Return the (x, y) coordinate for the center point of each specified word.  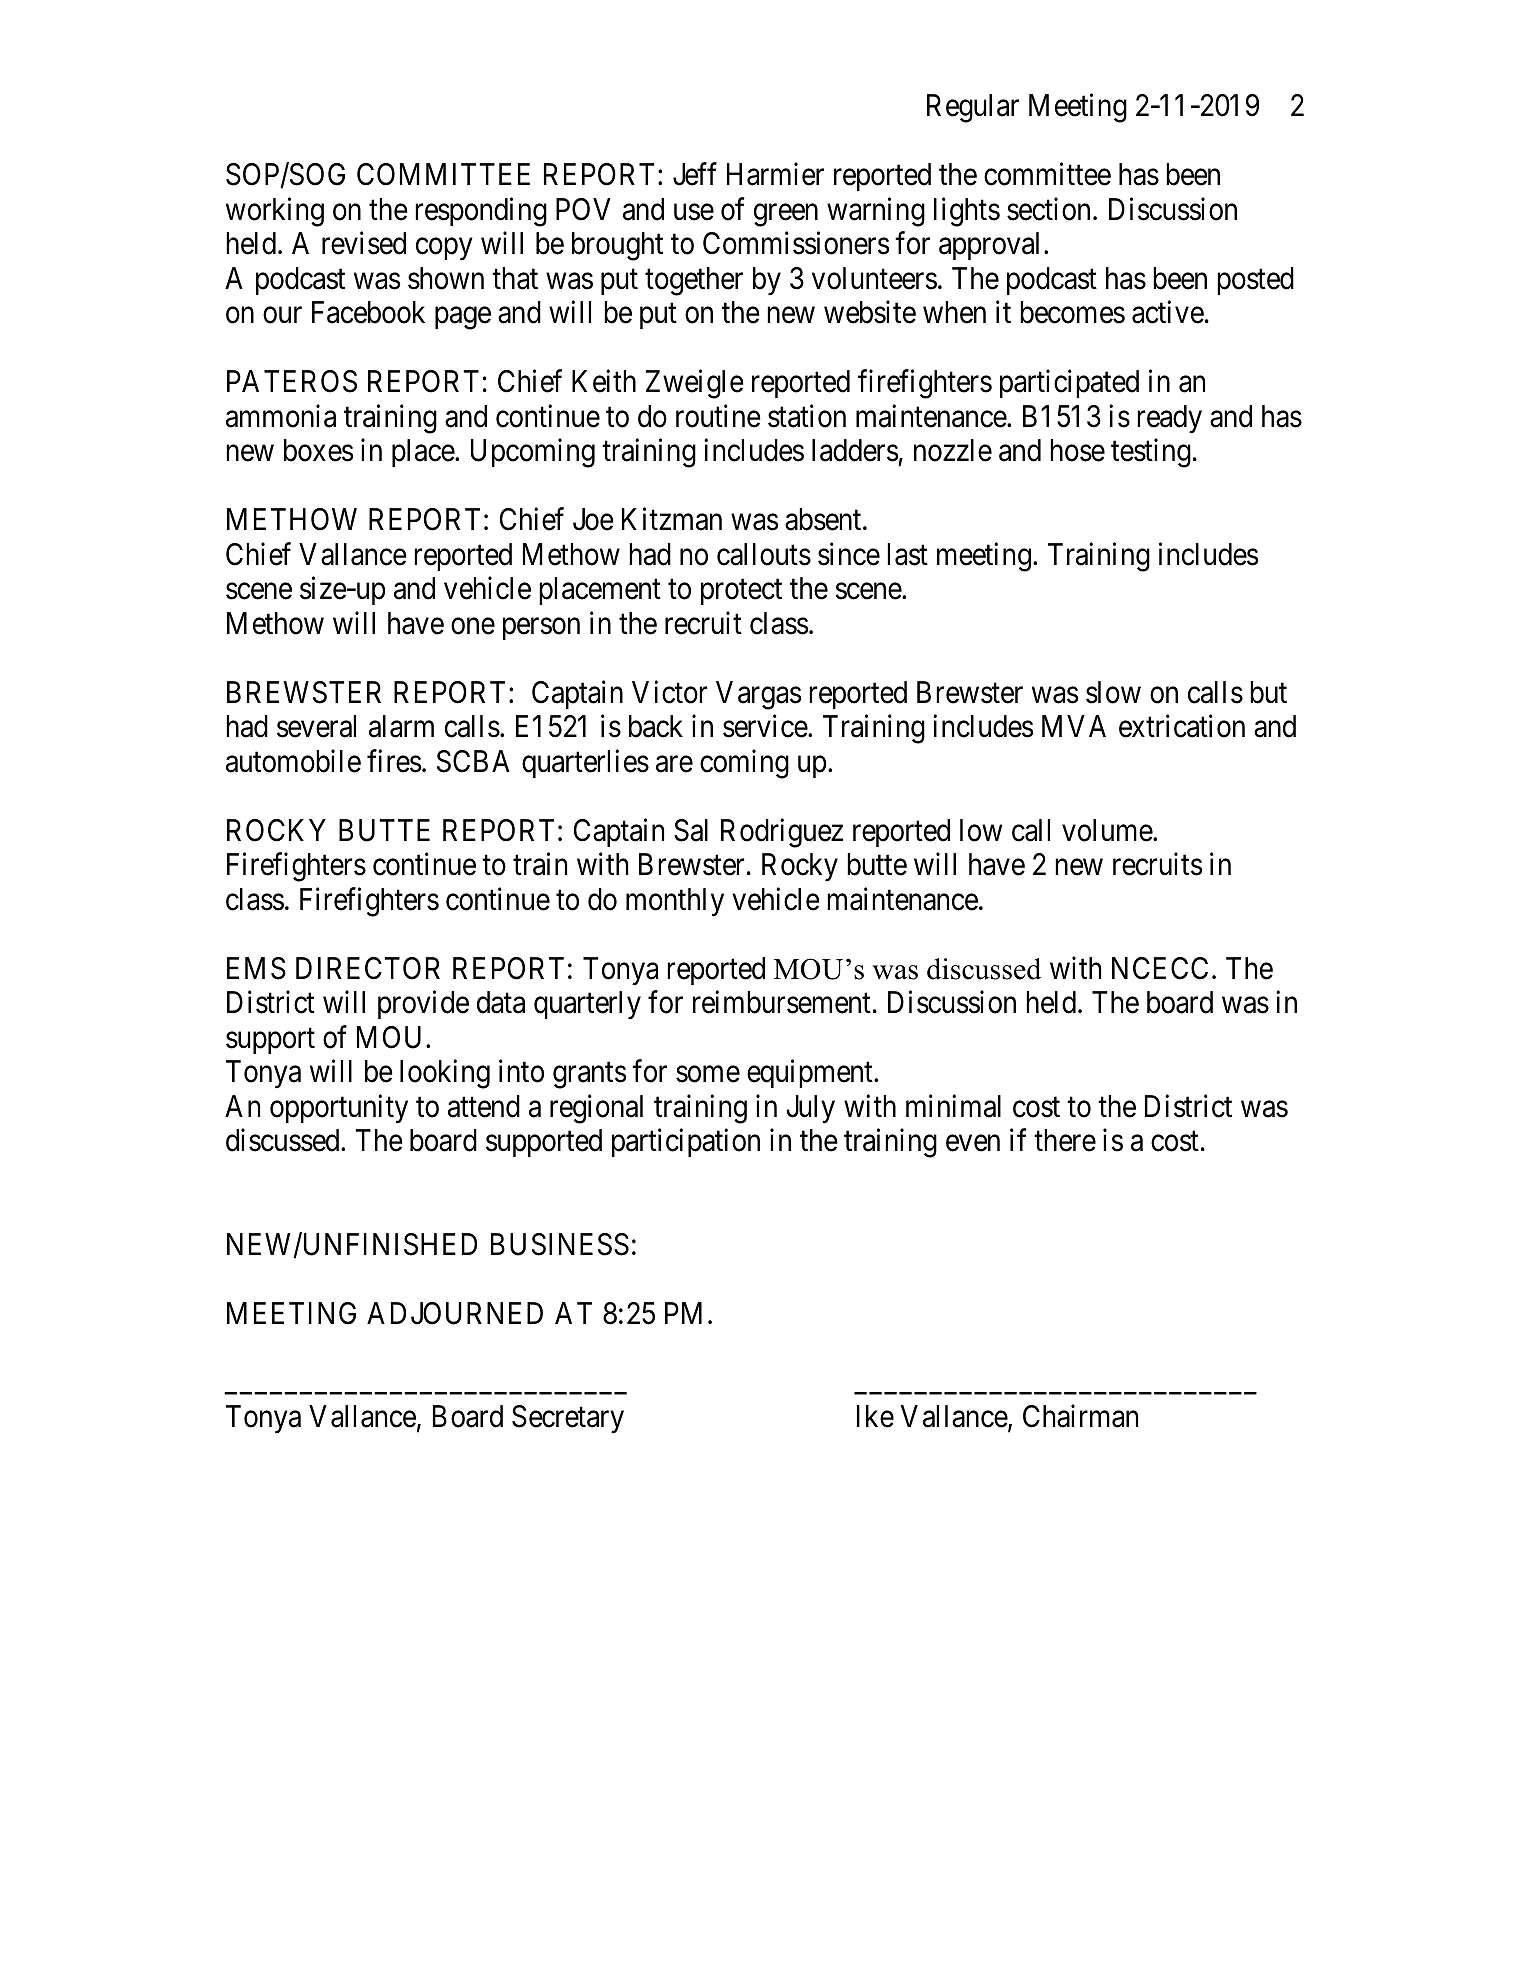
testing (1151, 453)
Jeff (695, 174)
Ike (875, 1416)
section (1048, 209)
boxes (318, 450)
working (275, 212)
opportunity (339, 1109)
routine (718, 416)
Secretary (568, 1419)
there (1065, 1140)
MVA (1074, 726)
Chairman (1080, 1416)
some (708, 1074)
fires (394, 761)
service (766, 726)
